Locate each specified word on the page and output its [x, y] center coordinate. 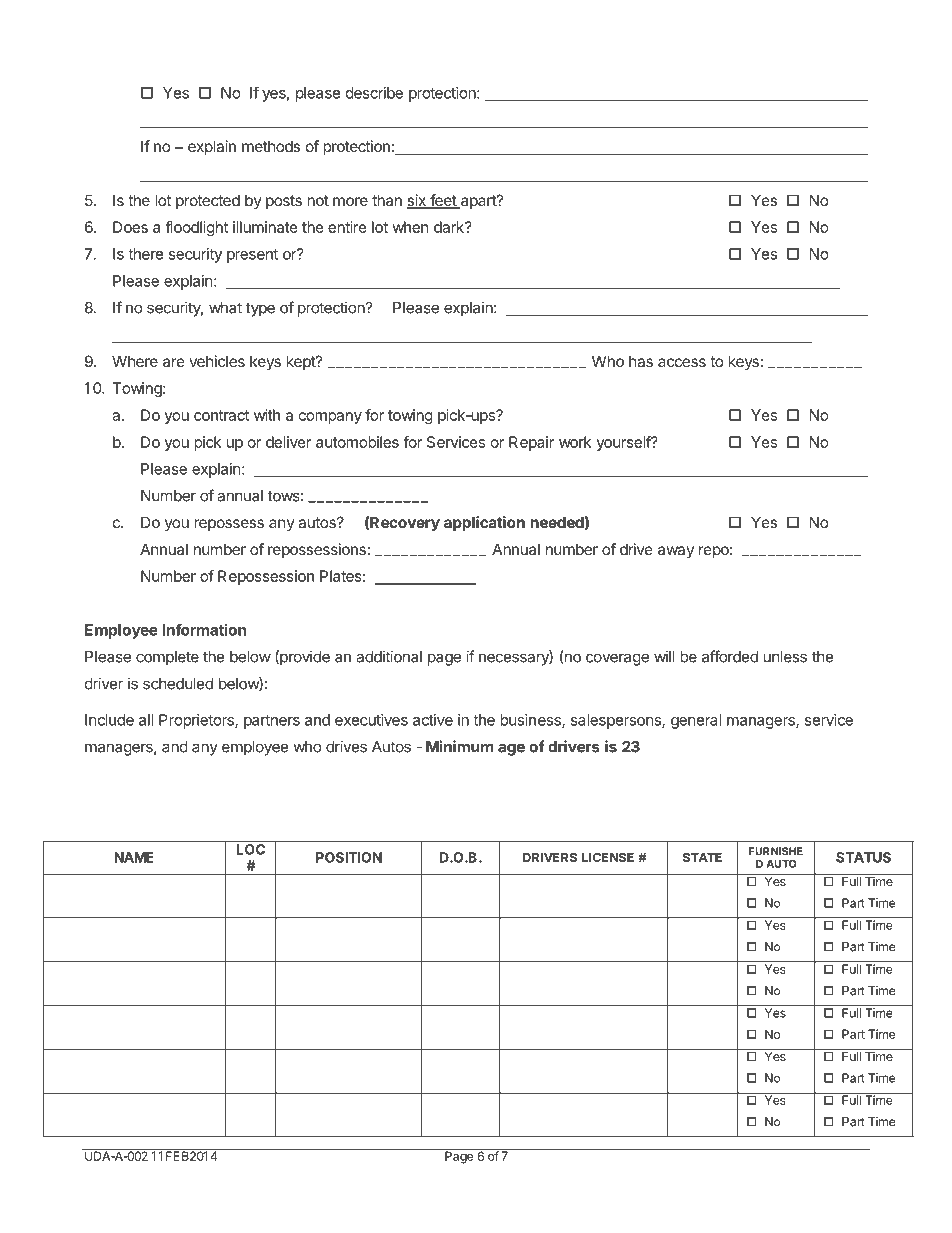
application [484, 523]
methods [271, 146]
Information [204, 629]
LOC [250, 849]
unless [785, 657]
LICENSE [608, 857]
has [641, 361]
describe [374, 93]
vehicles [217, 361]
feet [443, 201]
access [682, 362]
